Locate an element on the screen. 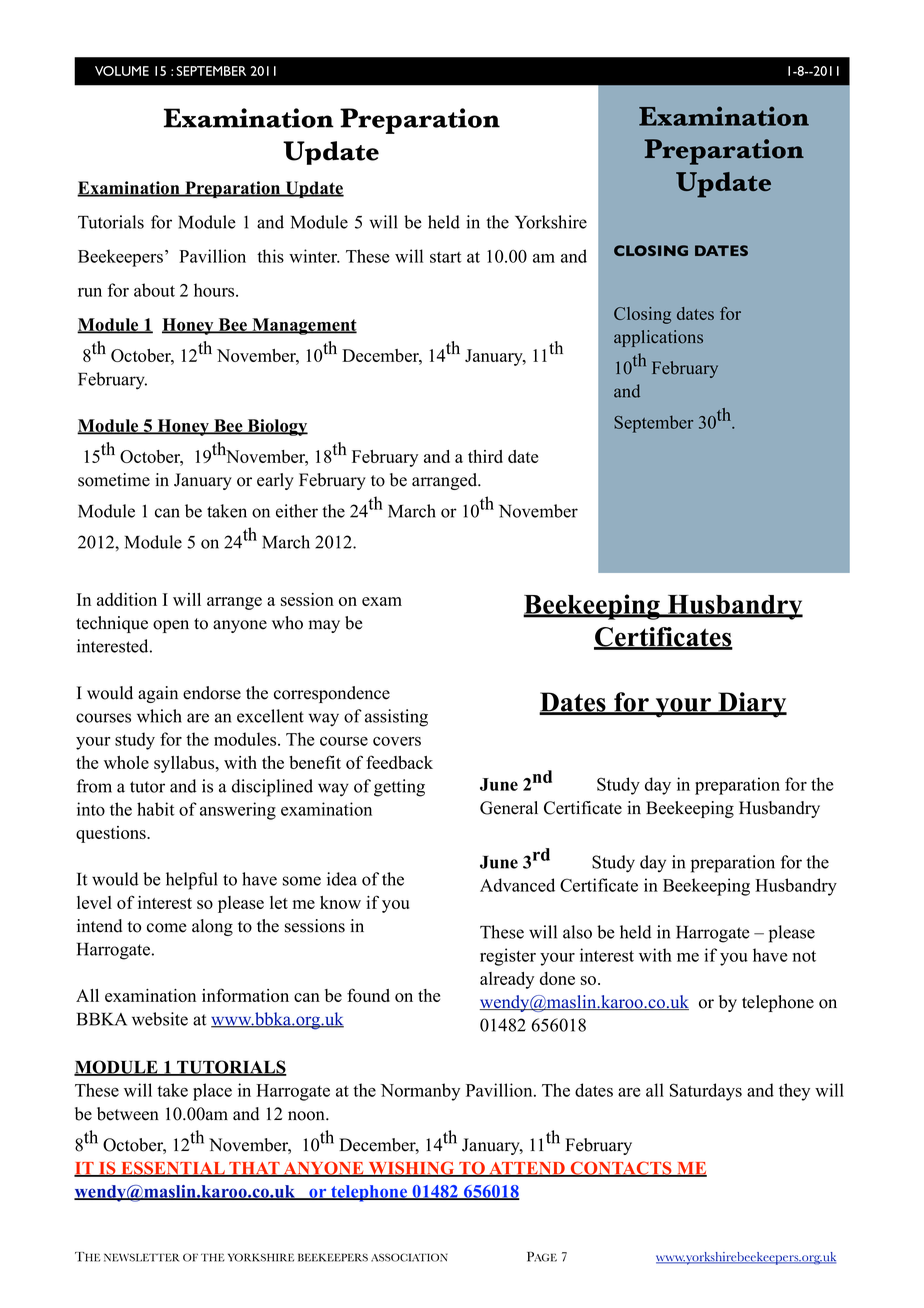 The image size is (924, 1308). start is located at coordinates (446, 257).
